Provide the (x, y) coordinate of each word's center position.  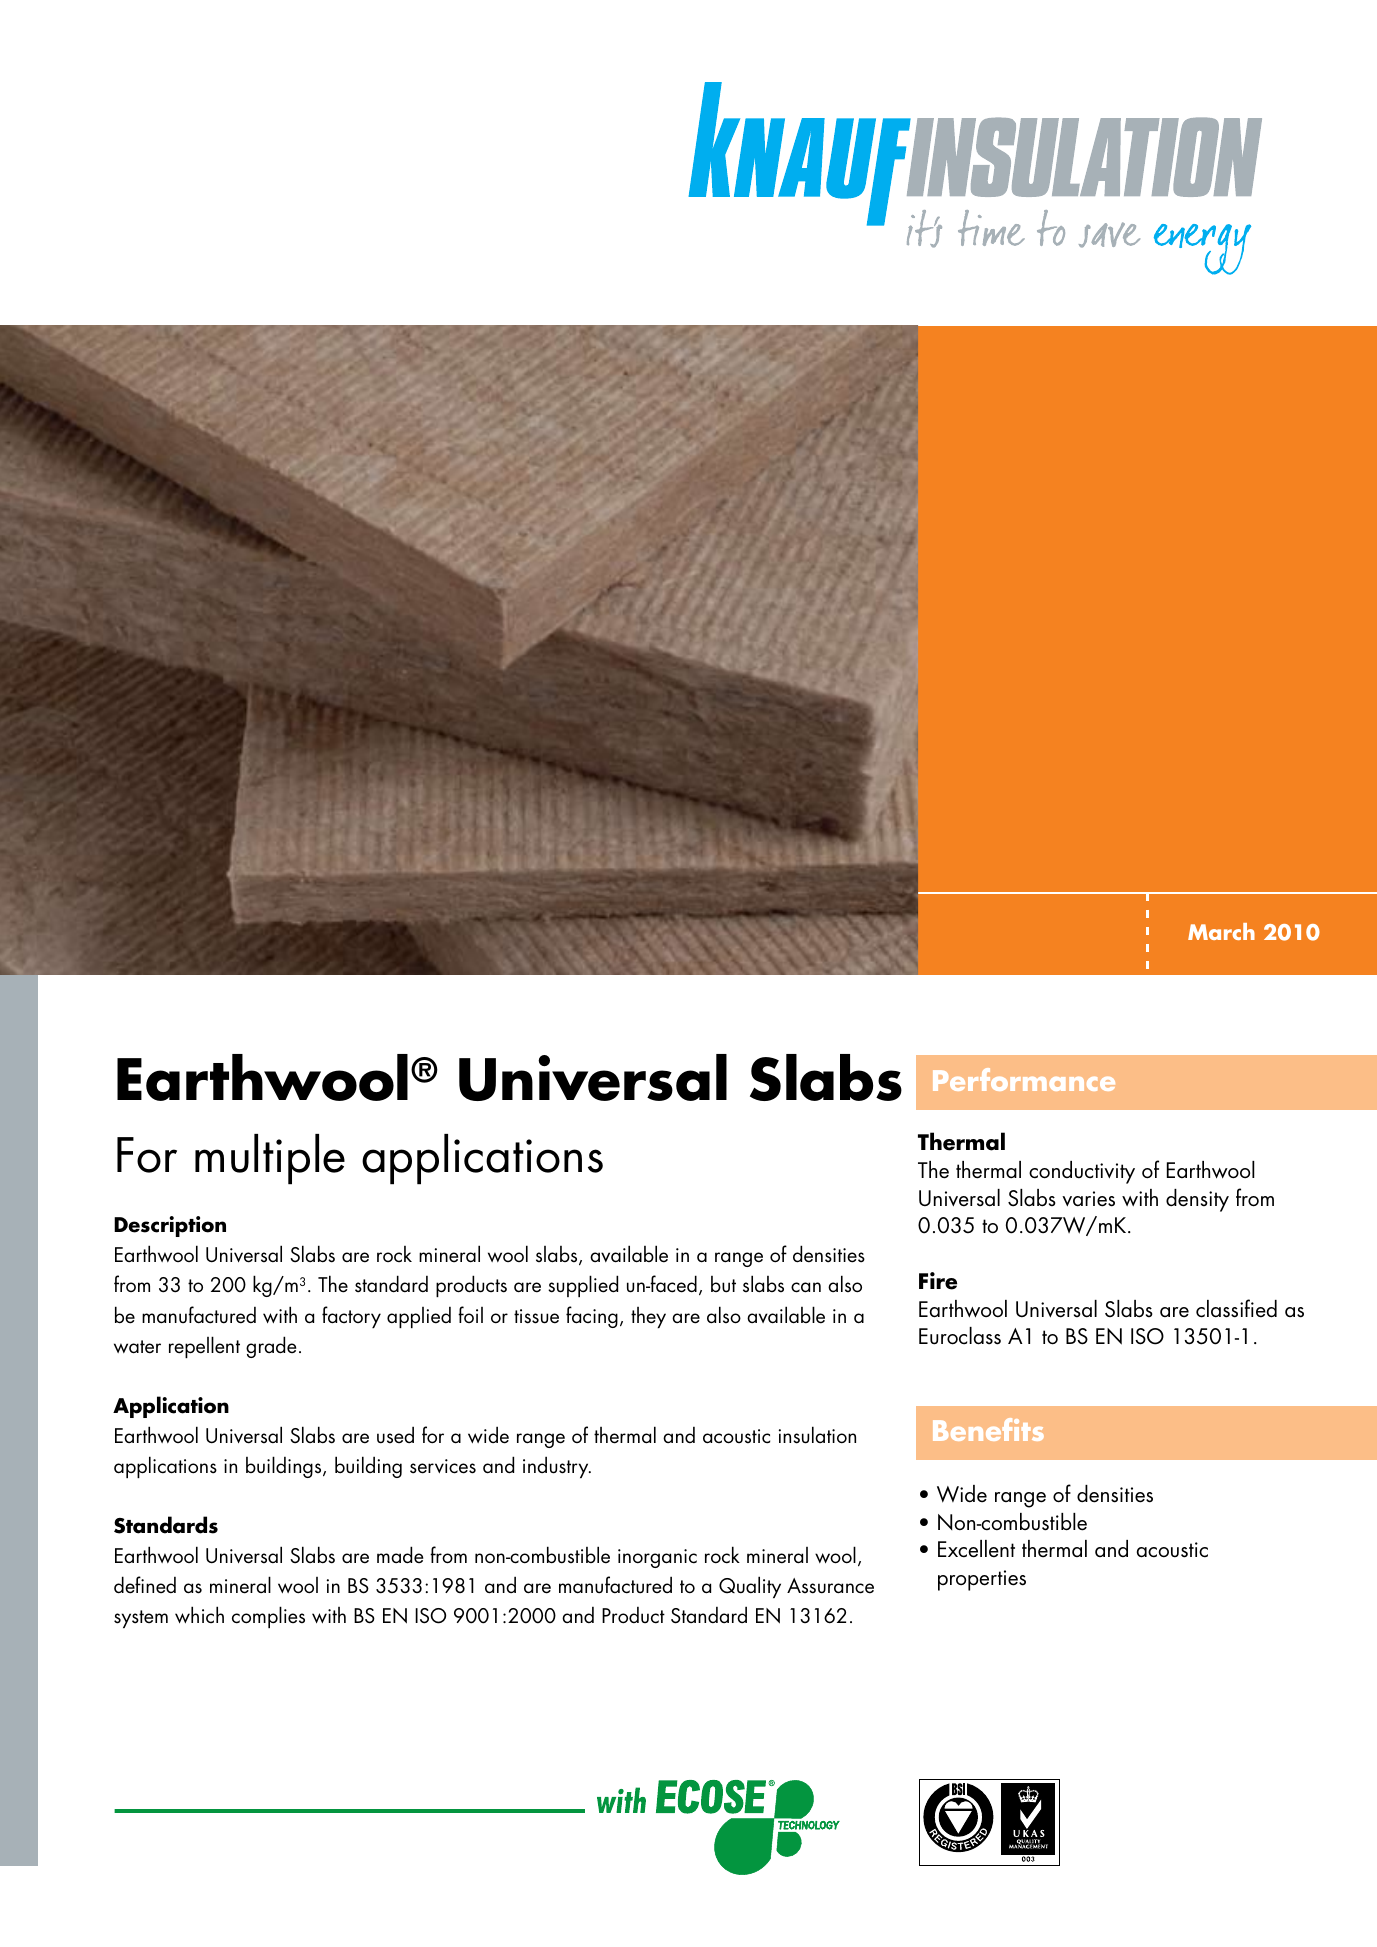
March (1221, 931)
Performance (1024, 1079)
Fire (938, 1281)
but (723, 1284)
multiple (270, 1159)
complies (268, 1617)
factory (351, 1317)
